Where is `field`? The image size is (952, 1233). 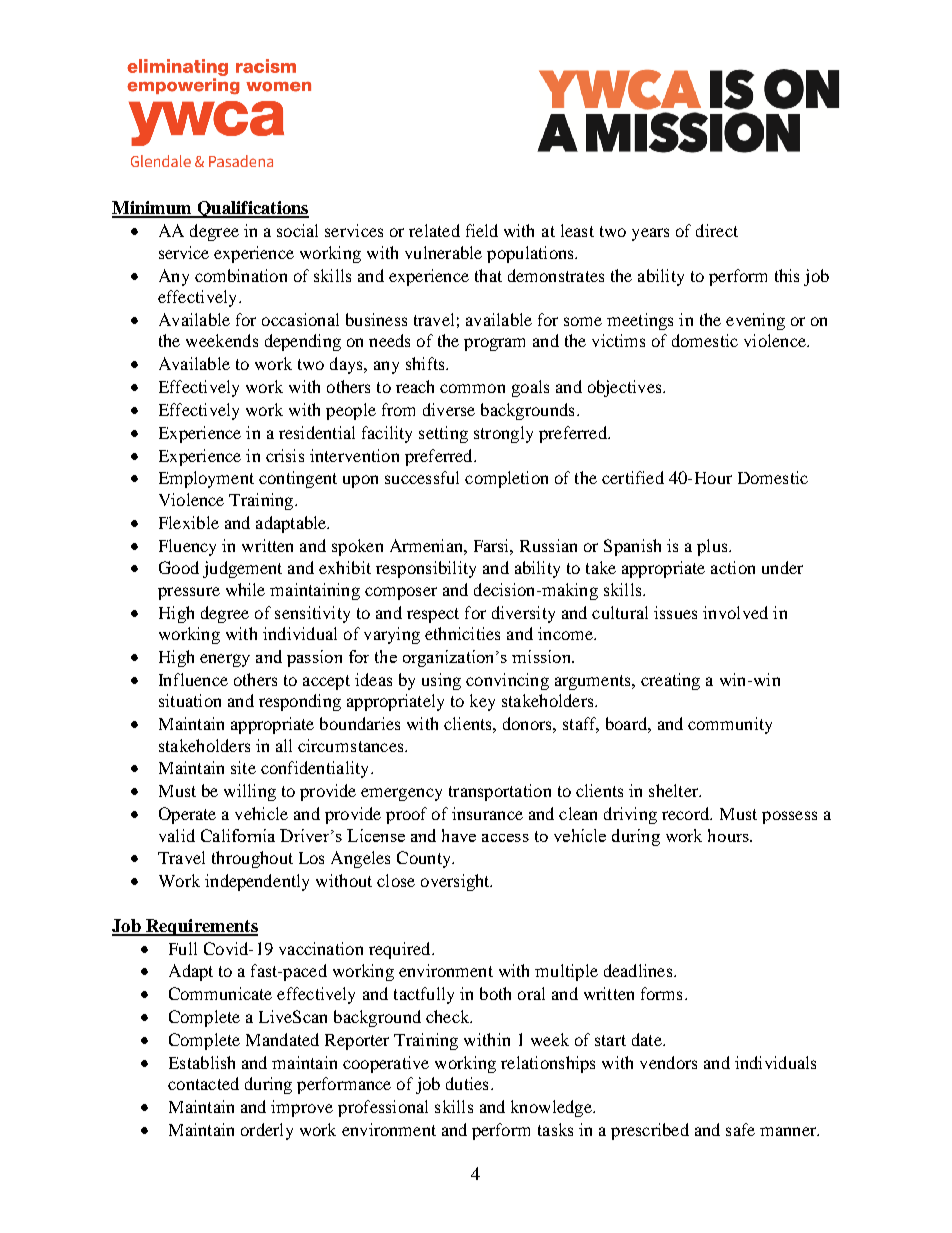
field is located at coordinates (482, 230).
